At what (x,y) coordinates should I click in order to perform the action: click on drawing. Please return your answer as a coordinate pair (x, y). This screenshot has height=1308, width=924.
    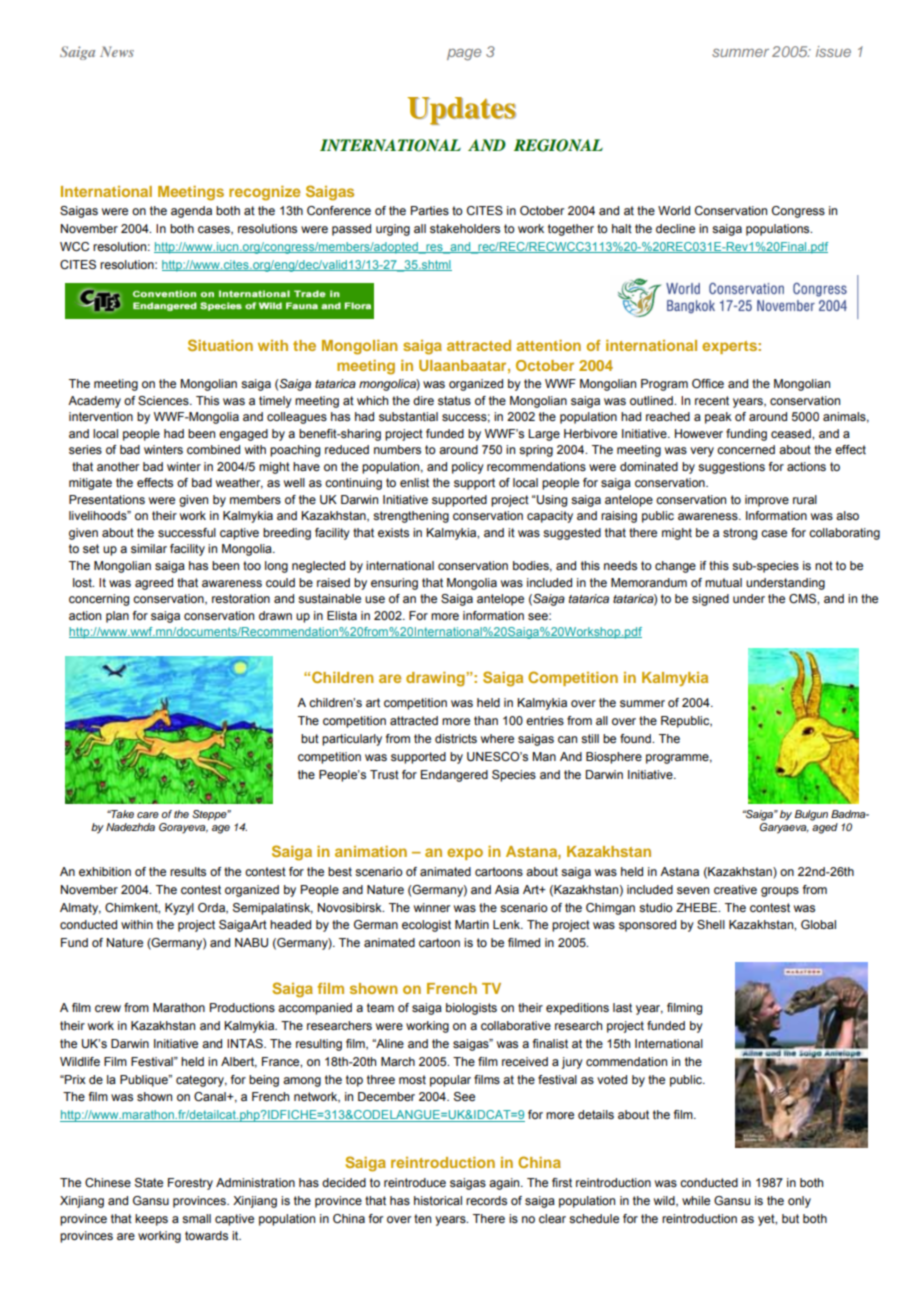
    Looking at the image, I should click on (436, 679).
